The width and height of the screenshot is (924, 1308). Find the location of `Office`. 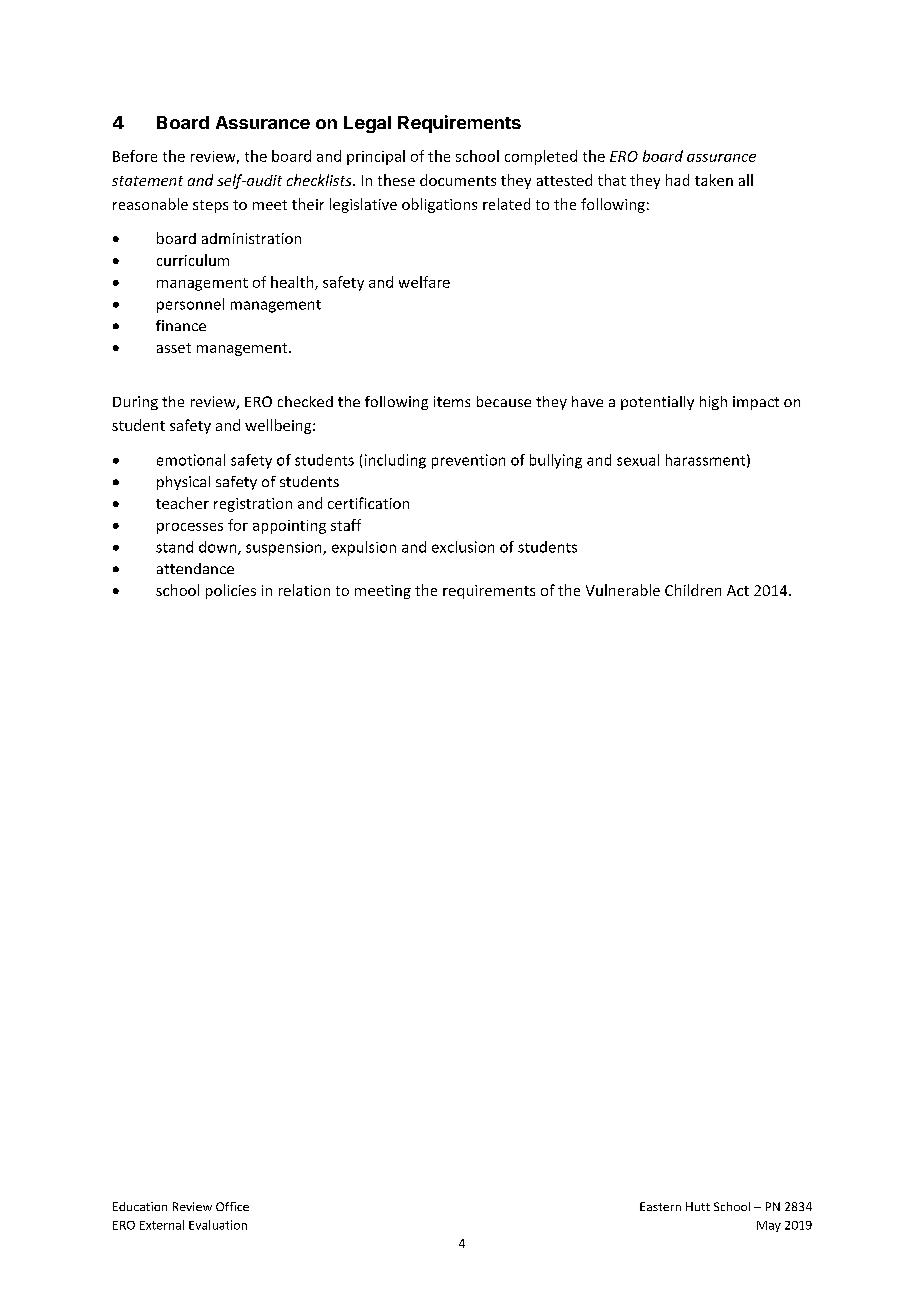

Office is located at coordinates (232, 1206).
